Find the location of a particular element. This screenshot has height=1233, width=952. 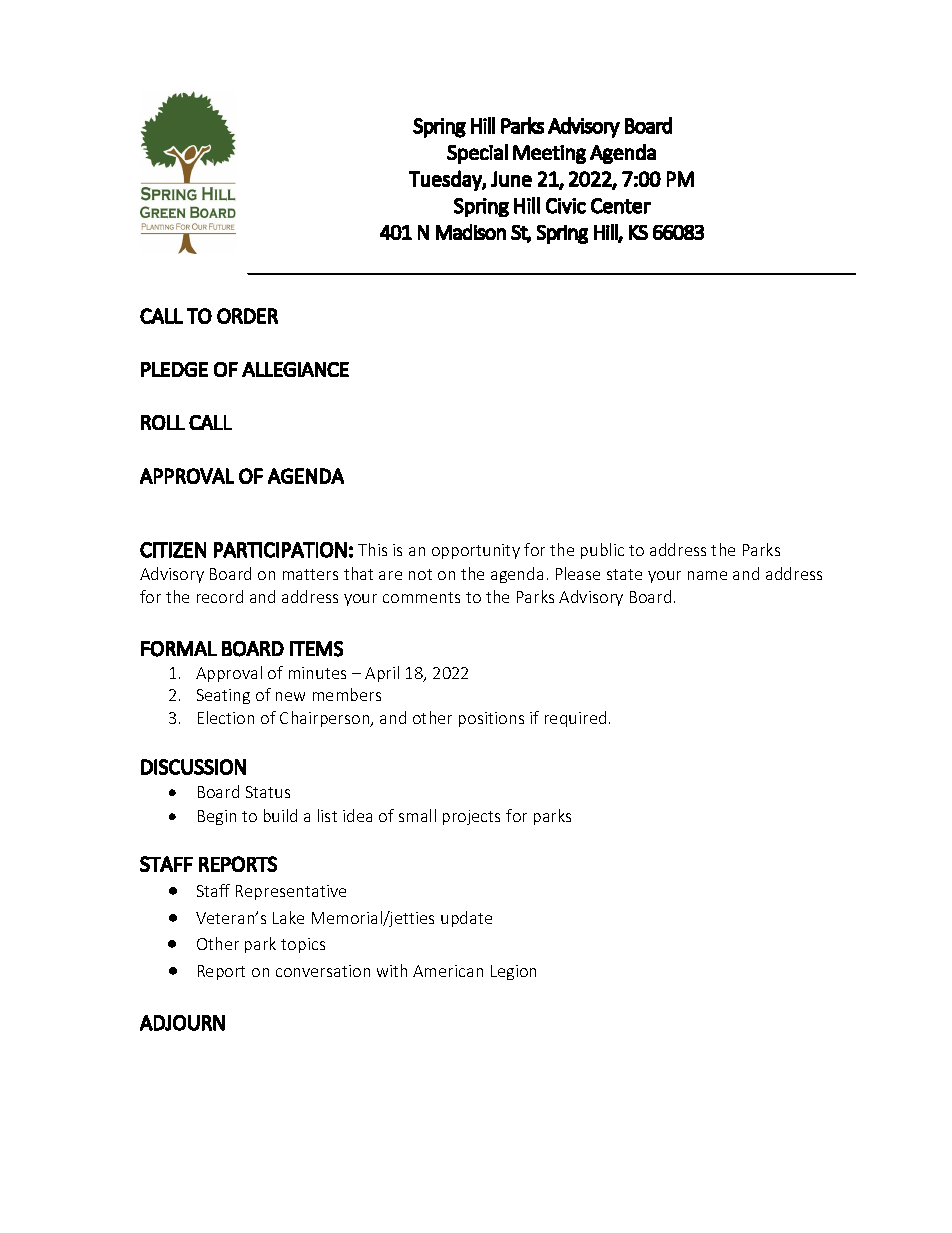

Special is located at coordinates (477, 154).
